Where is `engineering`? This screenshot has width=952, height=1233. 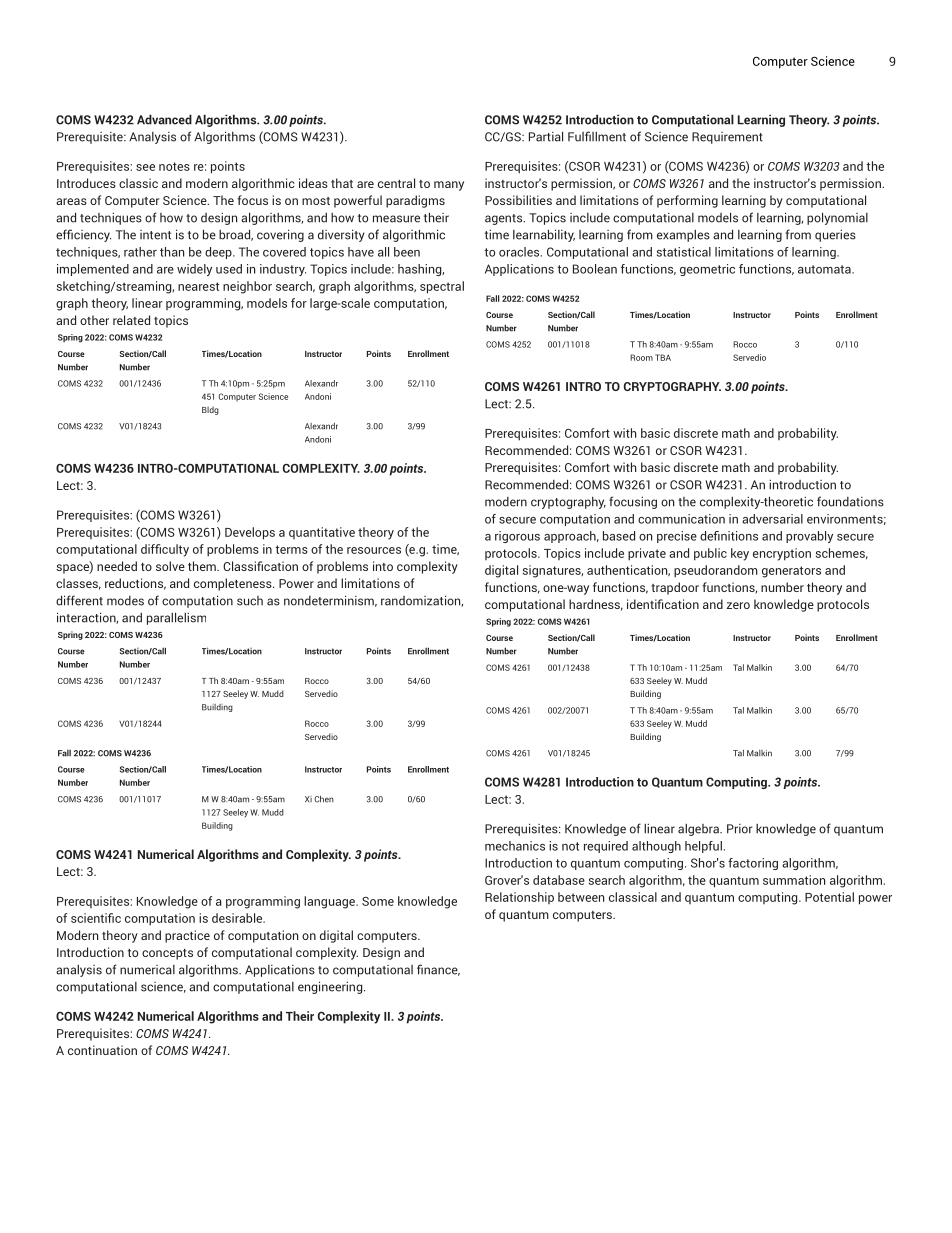 engineering is located at coordinates (331, 987).
